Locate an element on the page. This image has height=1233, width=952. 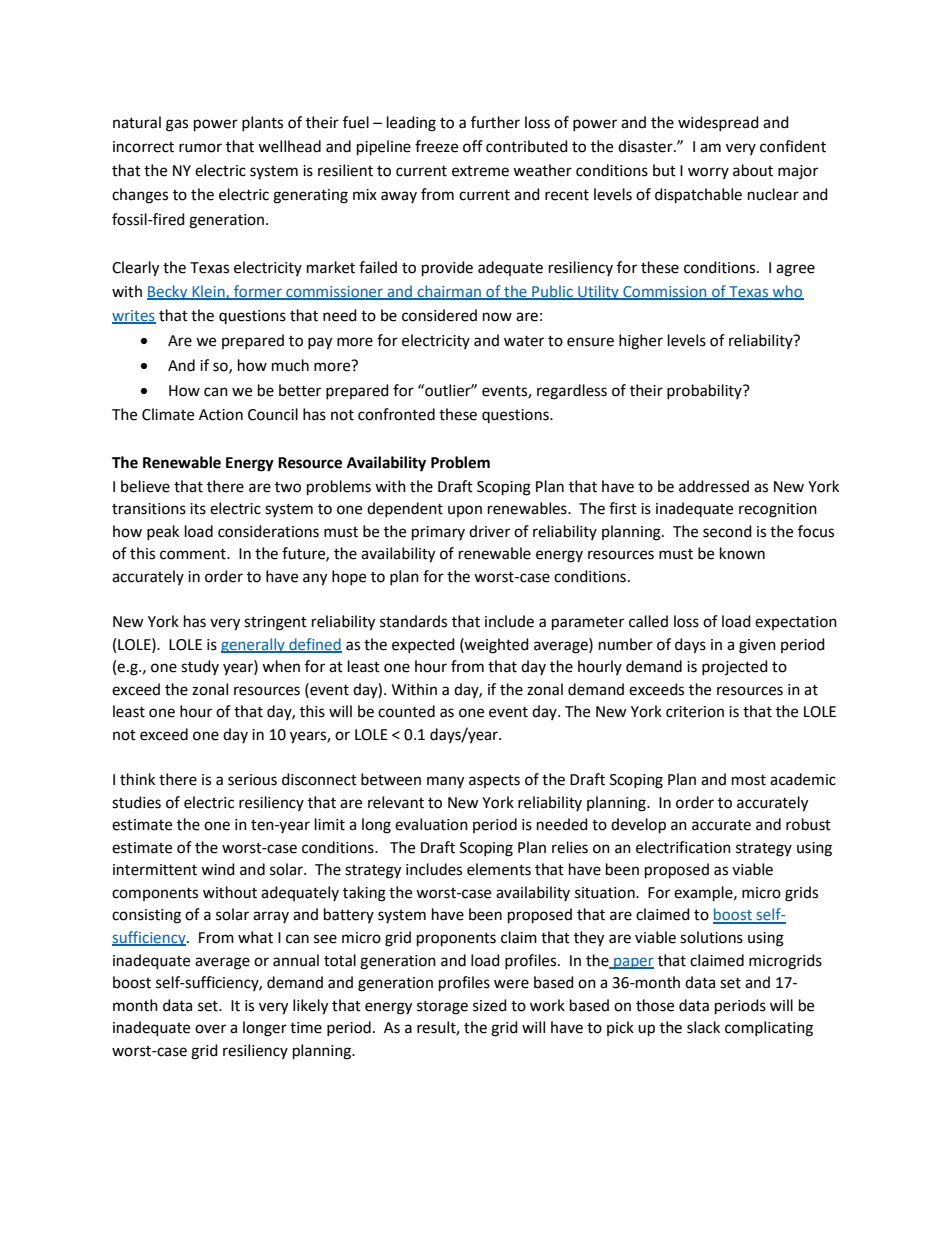
about is located at coordinates (753, 170).
